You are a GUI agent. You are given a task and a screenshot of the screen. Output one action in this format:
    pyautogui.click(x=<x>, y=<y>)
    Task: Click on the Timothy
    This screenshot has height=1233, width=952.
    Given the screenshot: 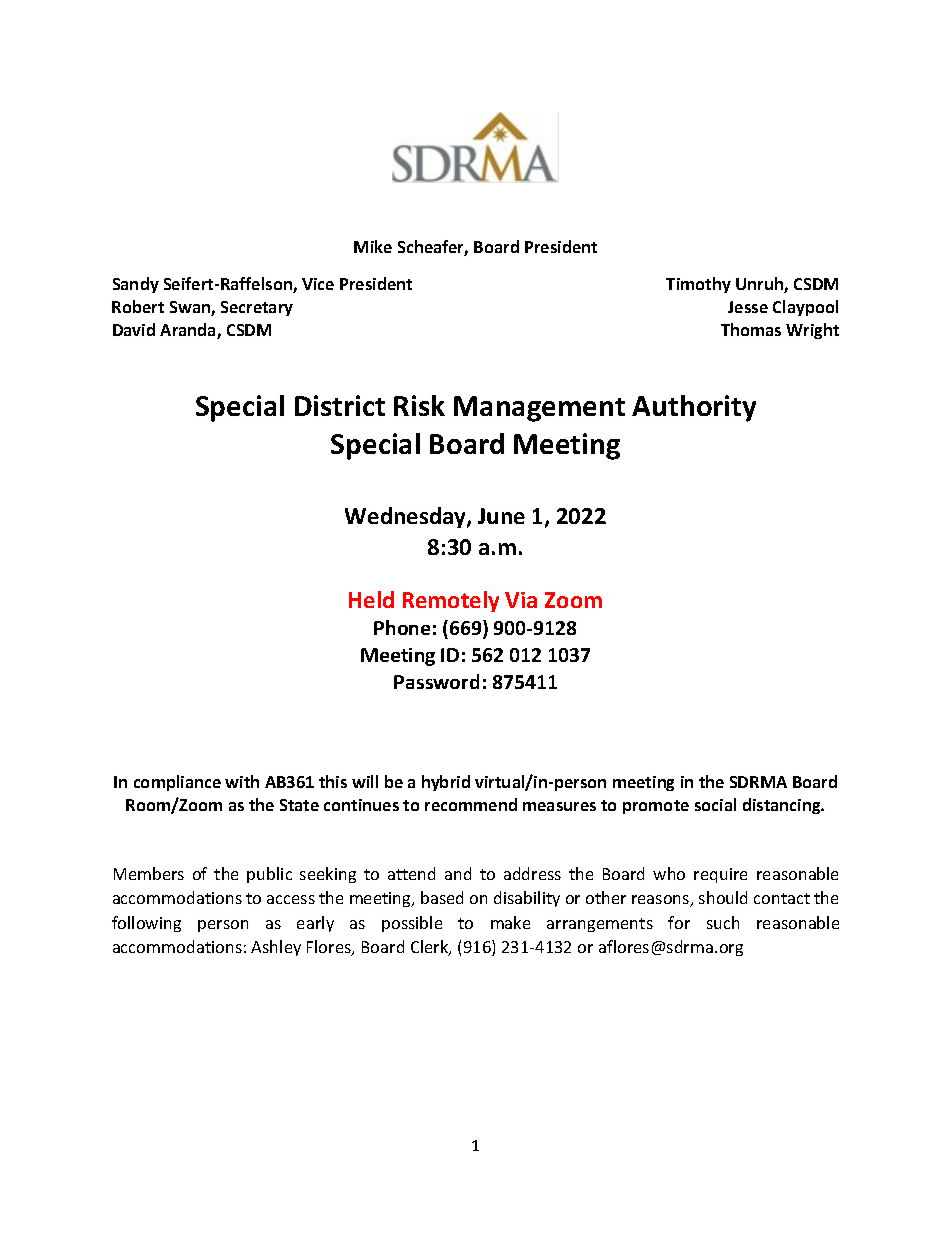 What is the action you would take?
    pyautogui.click(x=698, y=285)
